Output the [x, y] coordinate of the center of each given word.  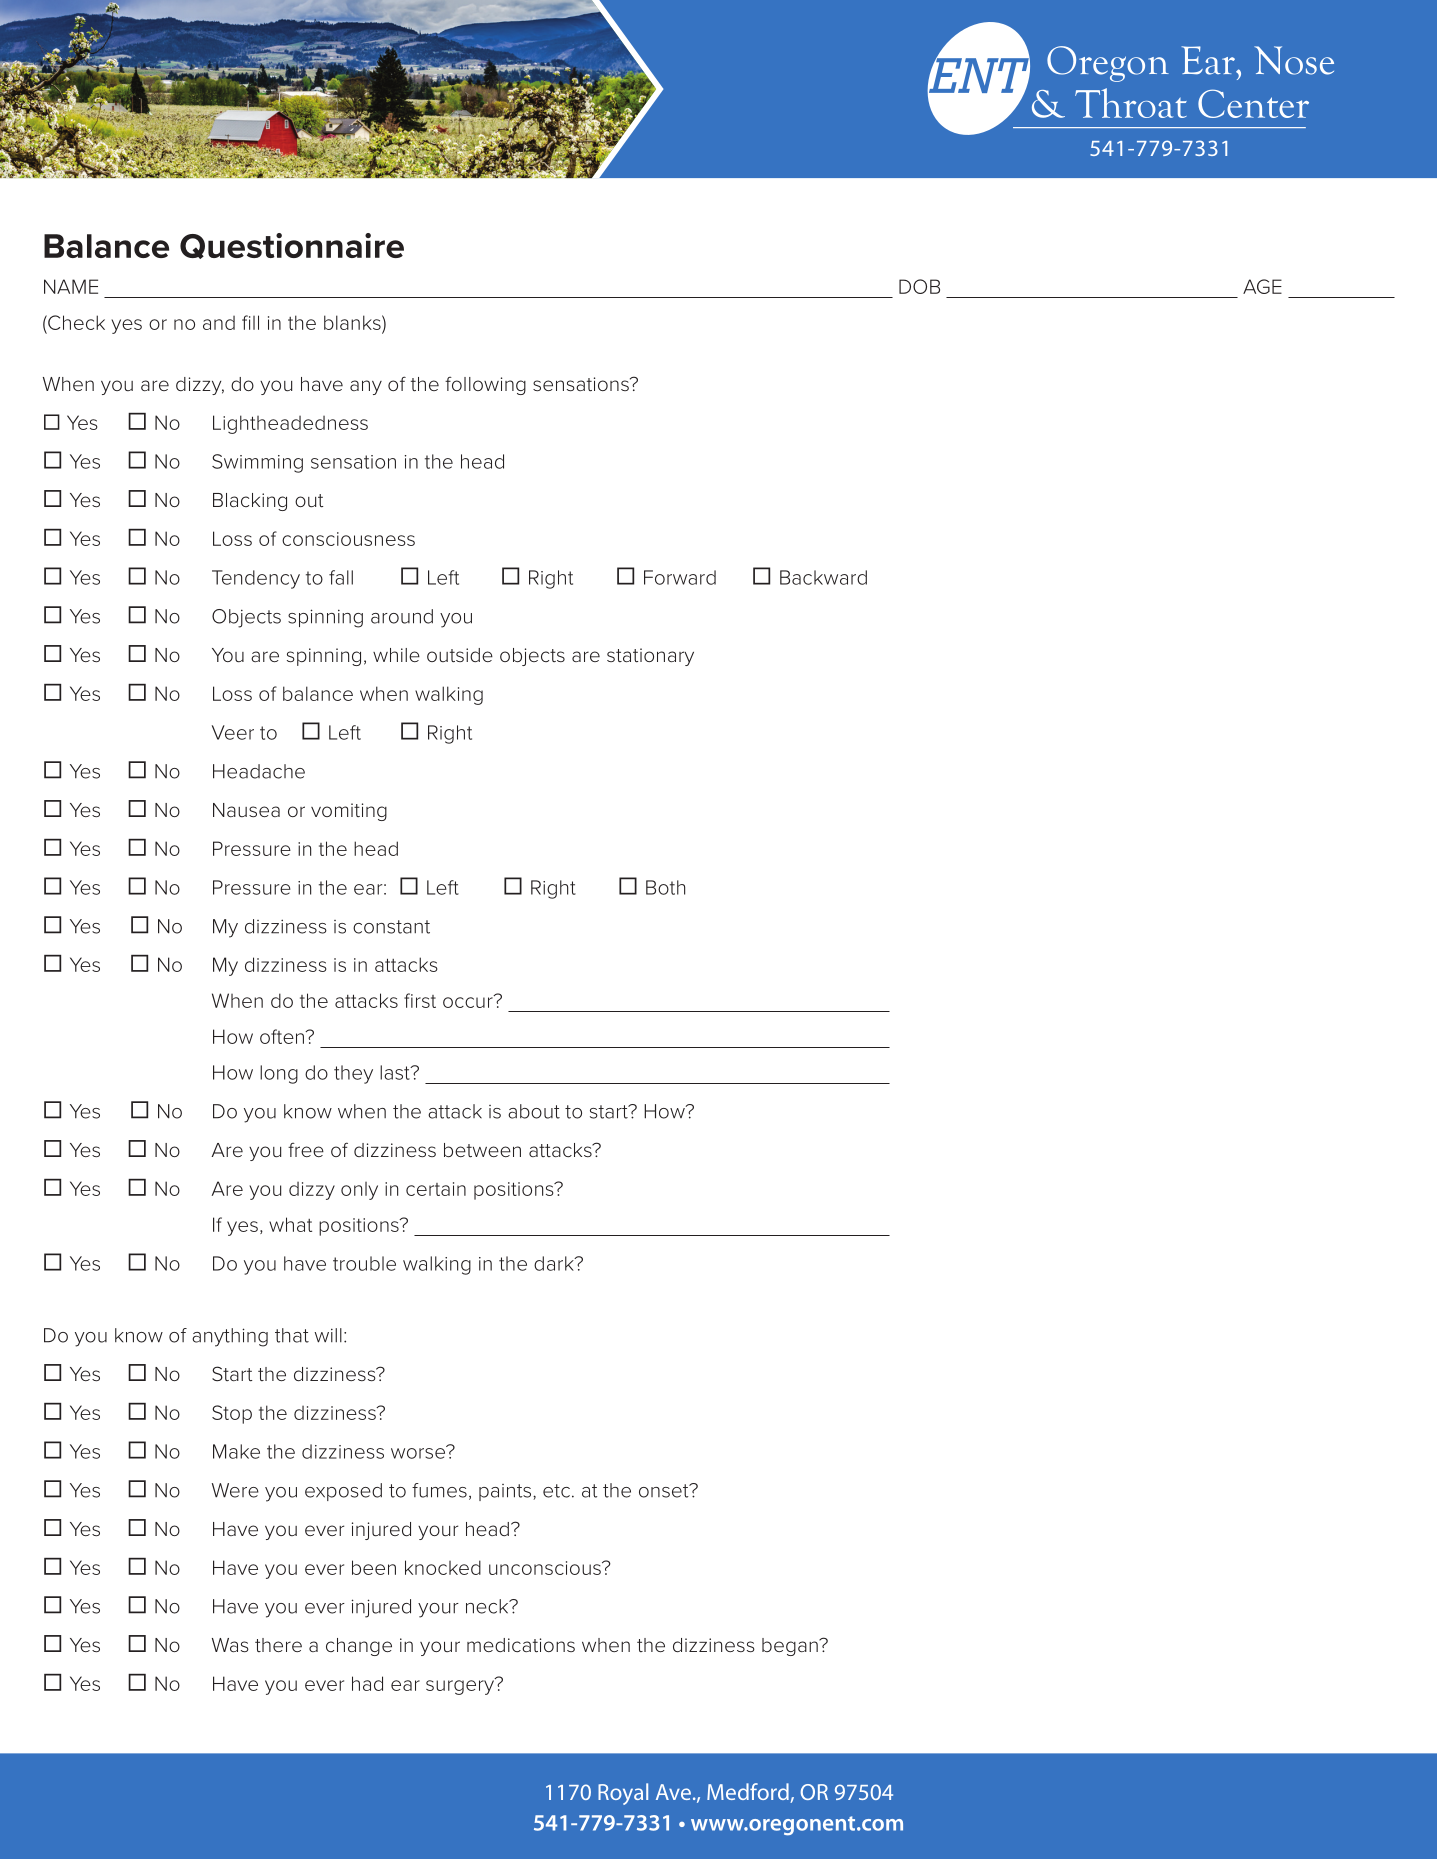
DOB [919, 286]
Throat [1131, 103]
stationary [650, 657]
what [290, 1224]
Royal [623, 1794]
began [791, 1647]
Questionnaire [292, 246]
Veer [233, 732]
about [534, 1111]
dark [555, 1263]
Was [230, 1645]
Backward [823, 577]
